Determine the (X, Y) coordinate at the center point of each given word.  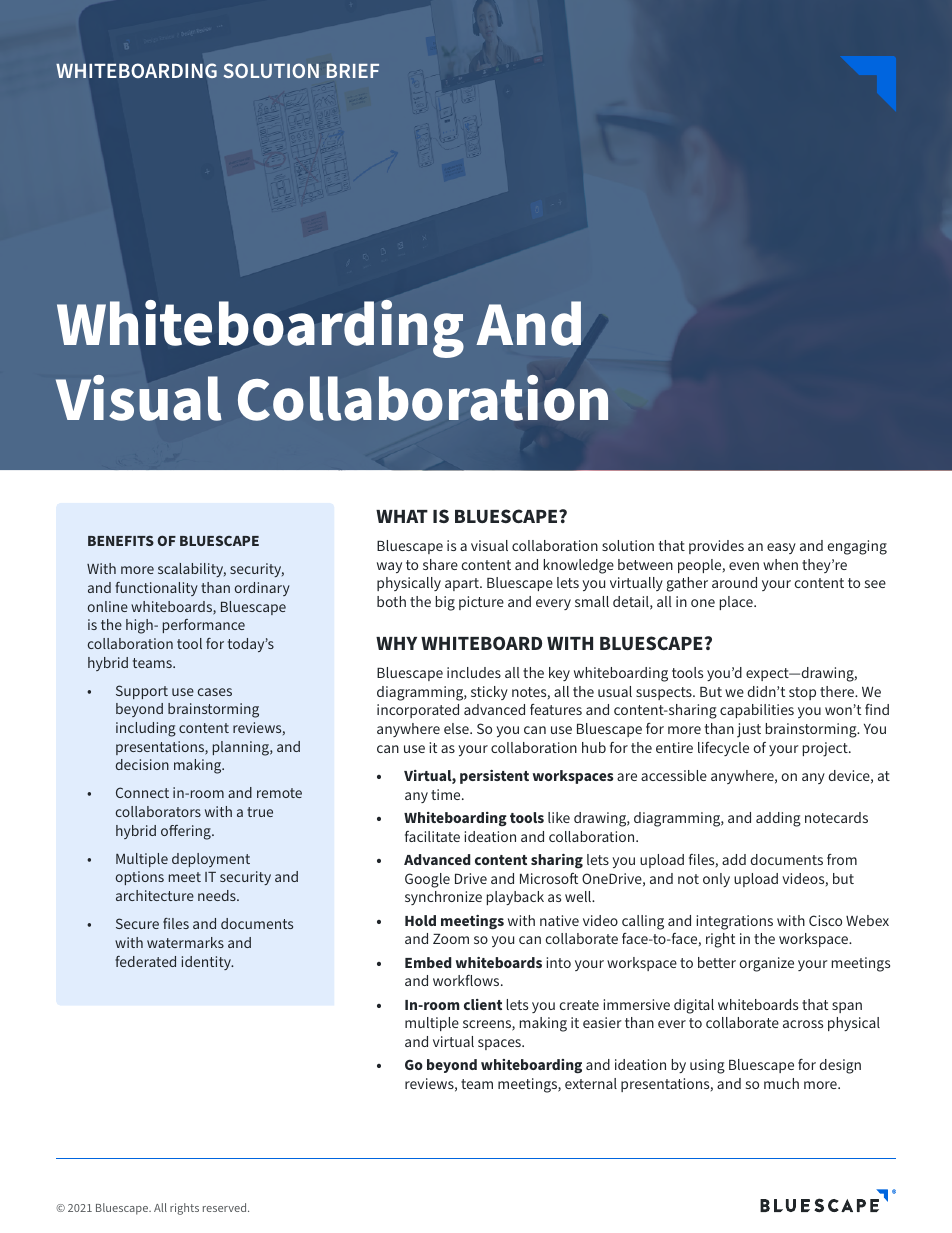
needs (218, 895)
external (591, 1083)
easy (781, 548)
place (737, 603)
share (440, 564)
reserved (226, 1207)
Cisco (825, 920)
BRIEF (353, 71)
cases (215, 692)
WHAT (402, 516)
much (781, 1083)
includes (474, 672)
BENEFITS (121, 540)
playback (515, 898)
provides (716, 547)
